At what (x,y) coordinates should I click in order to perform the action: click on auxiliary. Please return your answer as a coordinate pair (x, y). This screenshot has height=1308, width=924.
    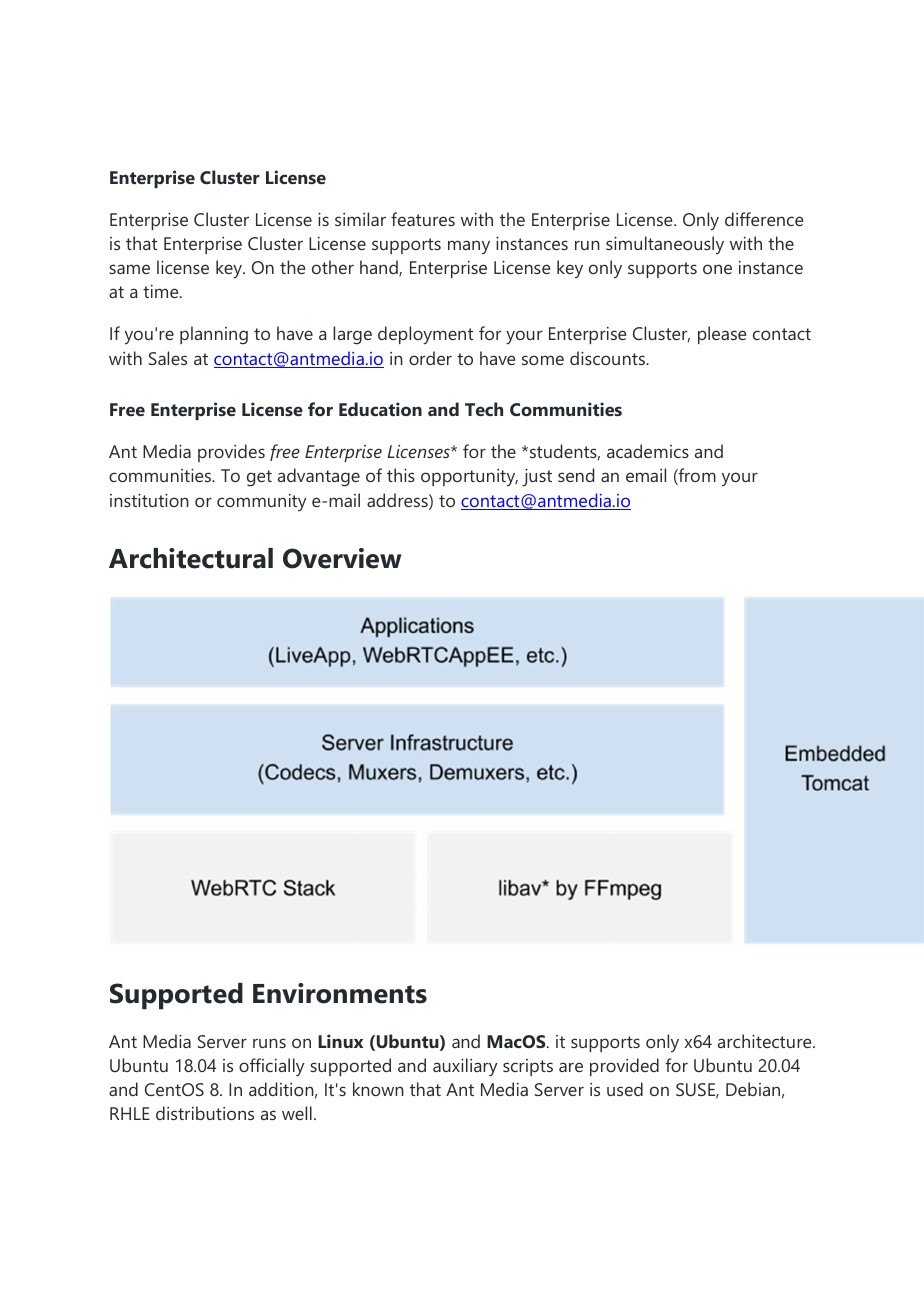
    Looking at the image, I should click on (465, 1067).
